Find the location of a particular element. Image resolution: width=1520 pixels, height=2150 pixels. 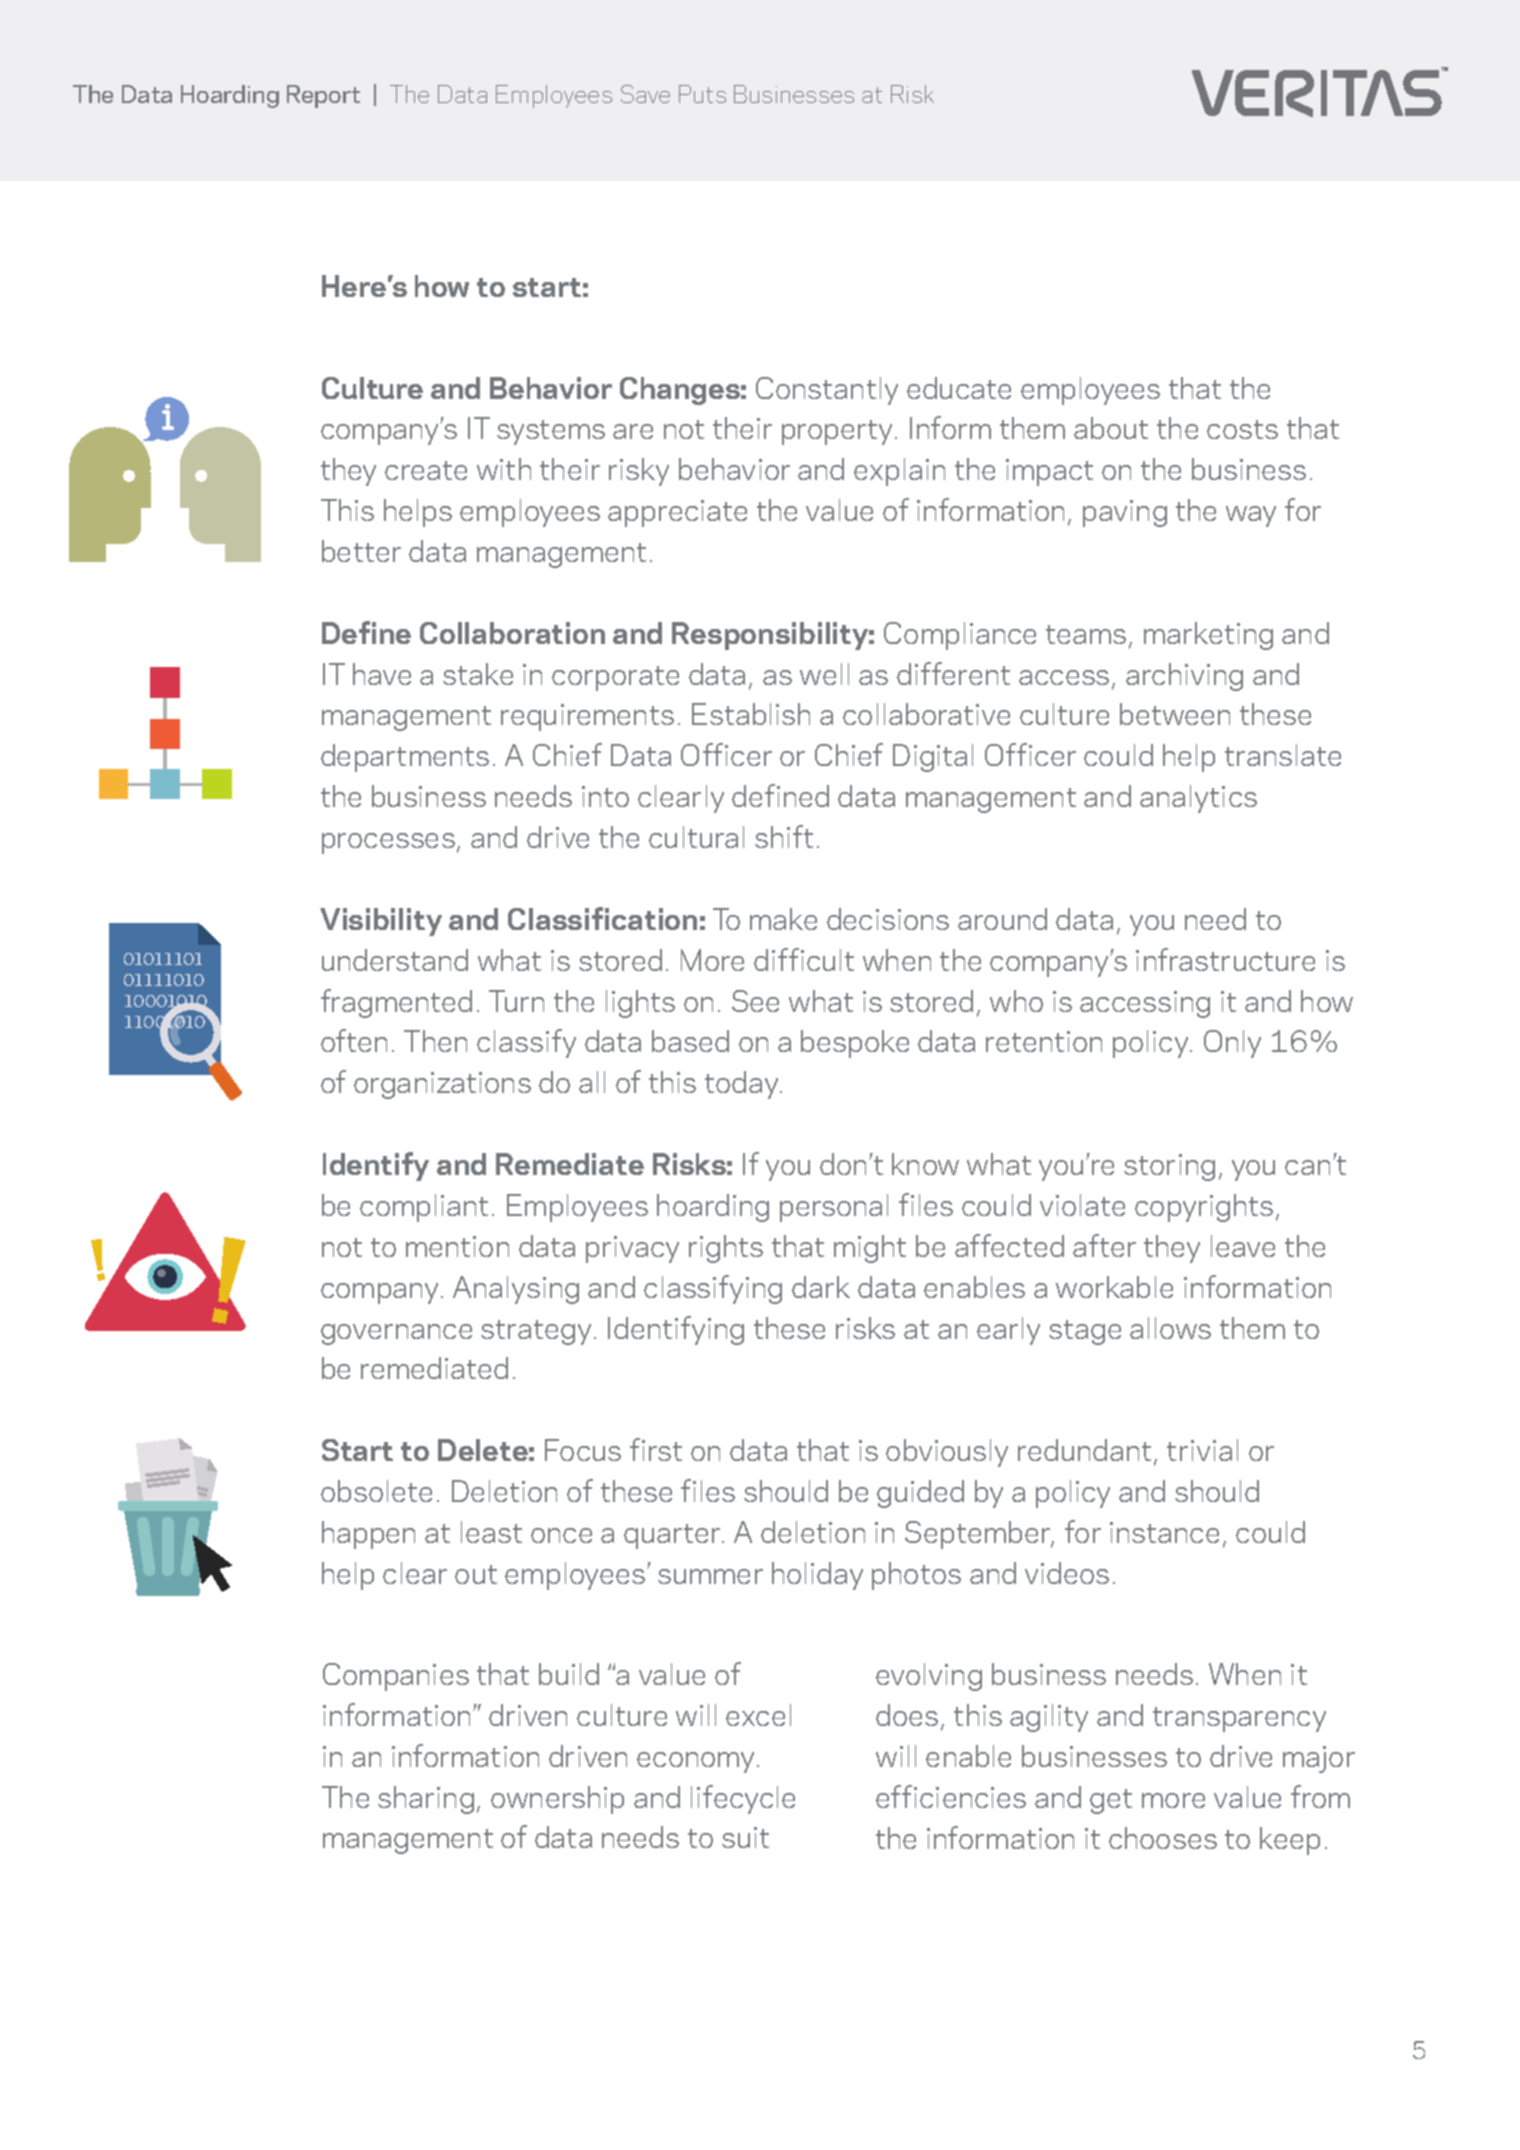

chooses is located at coordinates (1163, 1838).
